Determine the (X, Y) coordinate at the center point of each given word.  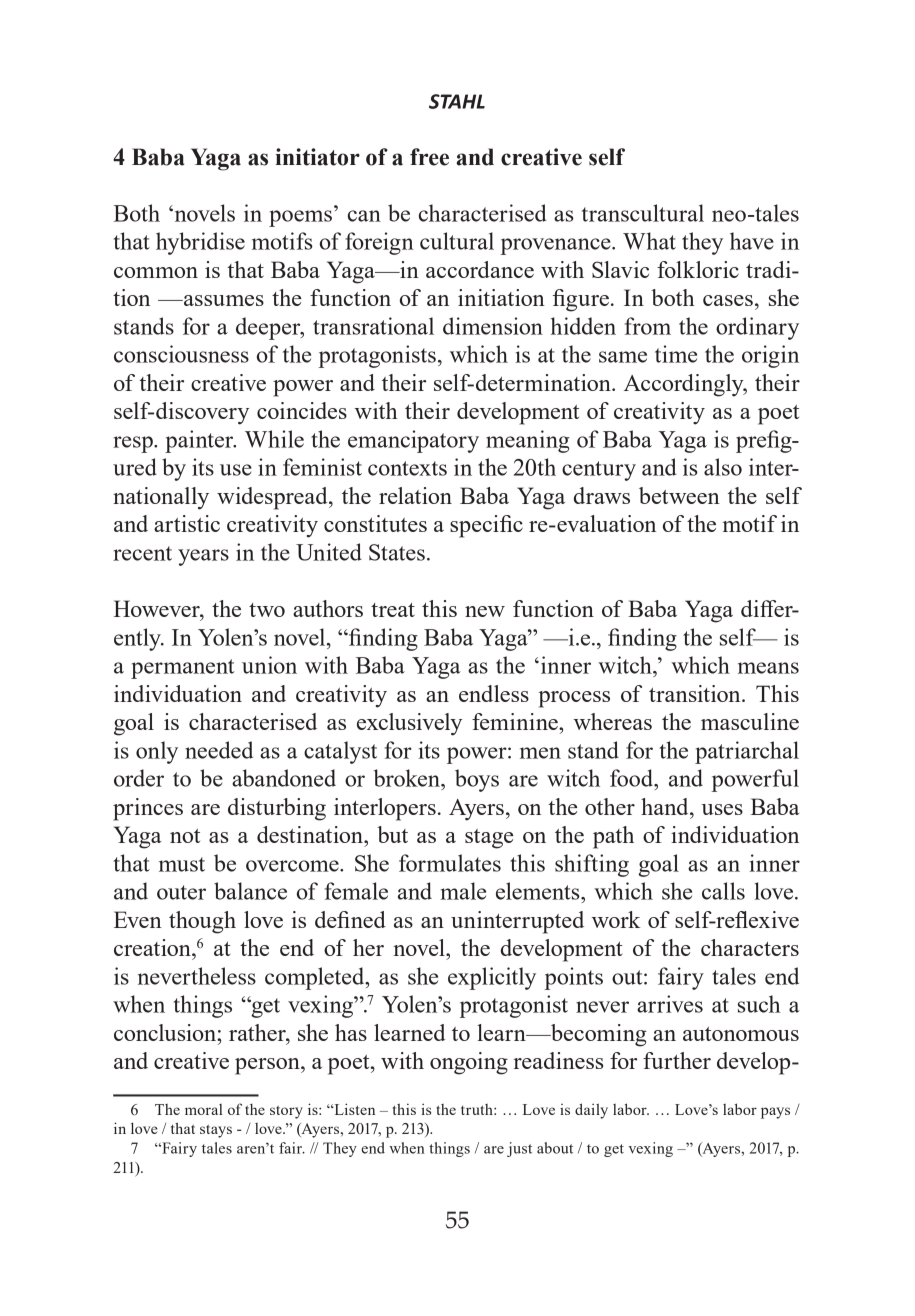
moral (204, 1109)
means (768, 668)
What (649, 241)
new (485, 611)
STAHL (457, 101)
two (267, 610)
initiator (317, 157)
